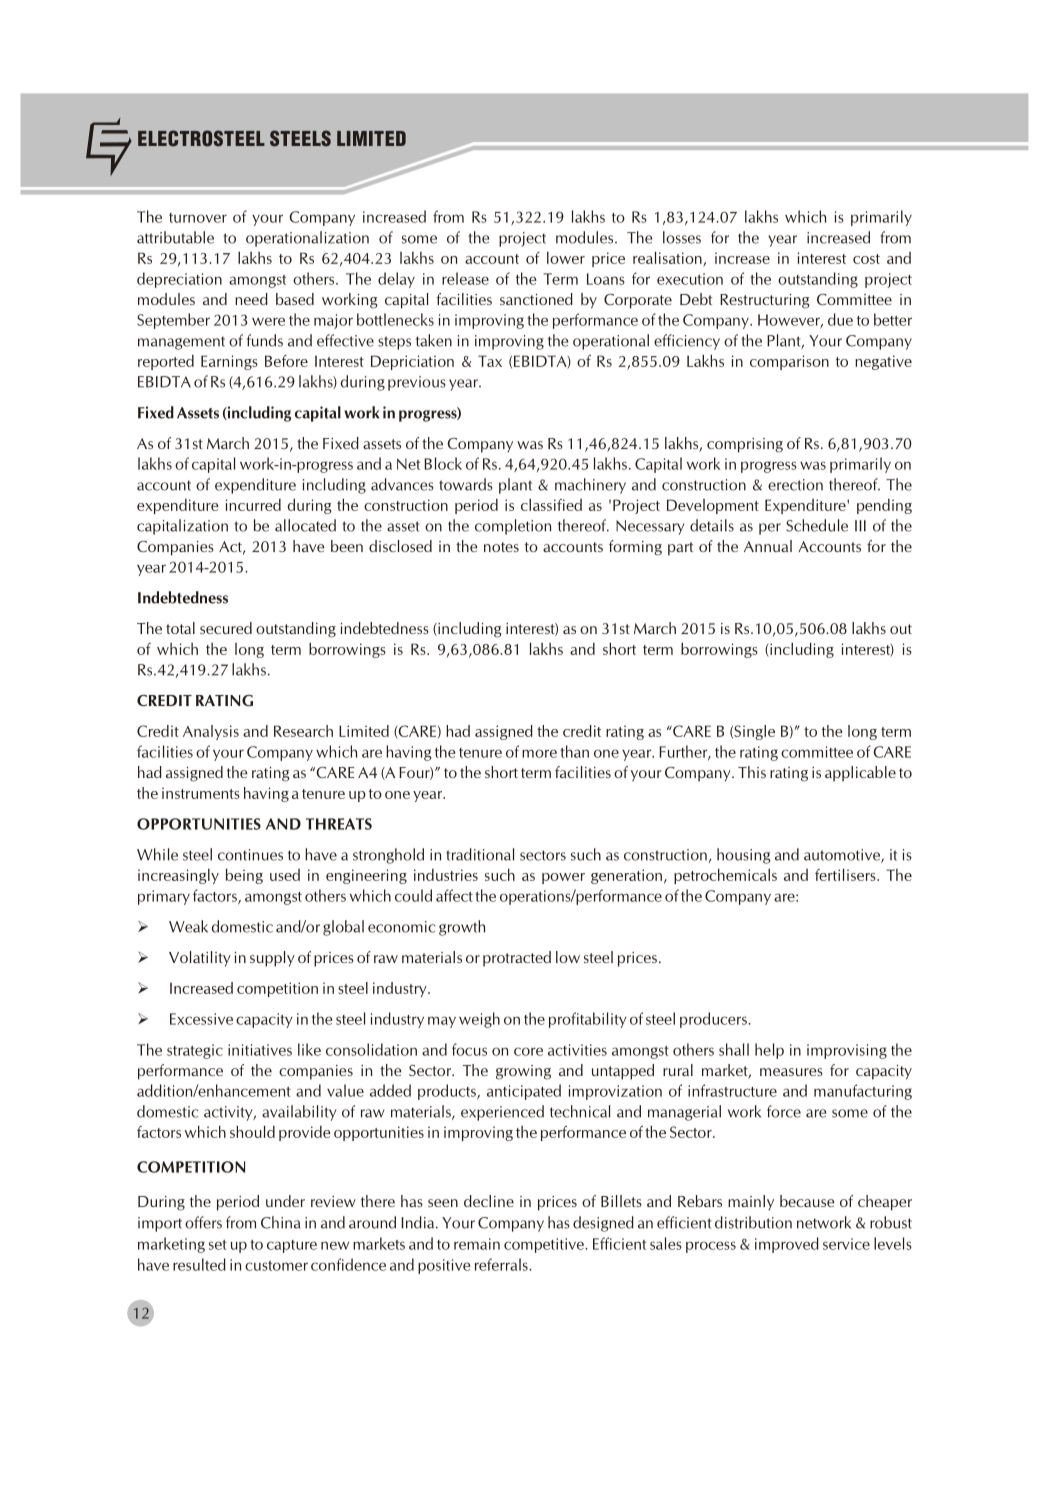 The height and width of the screenshot is (1485, 1049). Describe the element at coordinates (253, 505) in the screenshot. I see `incurred` at that location.
